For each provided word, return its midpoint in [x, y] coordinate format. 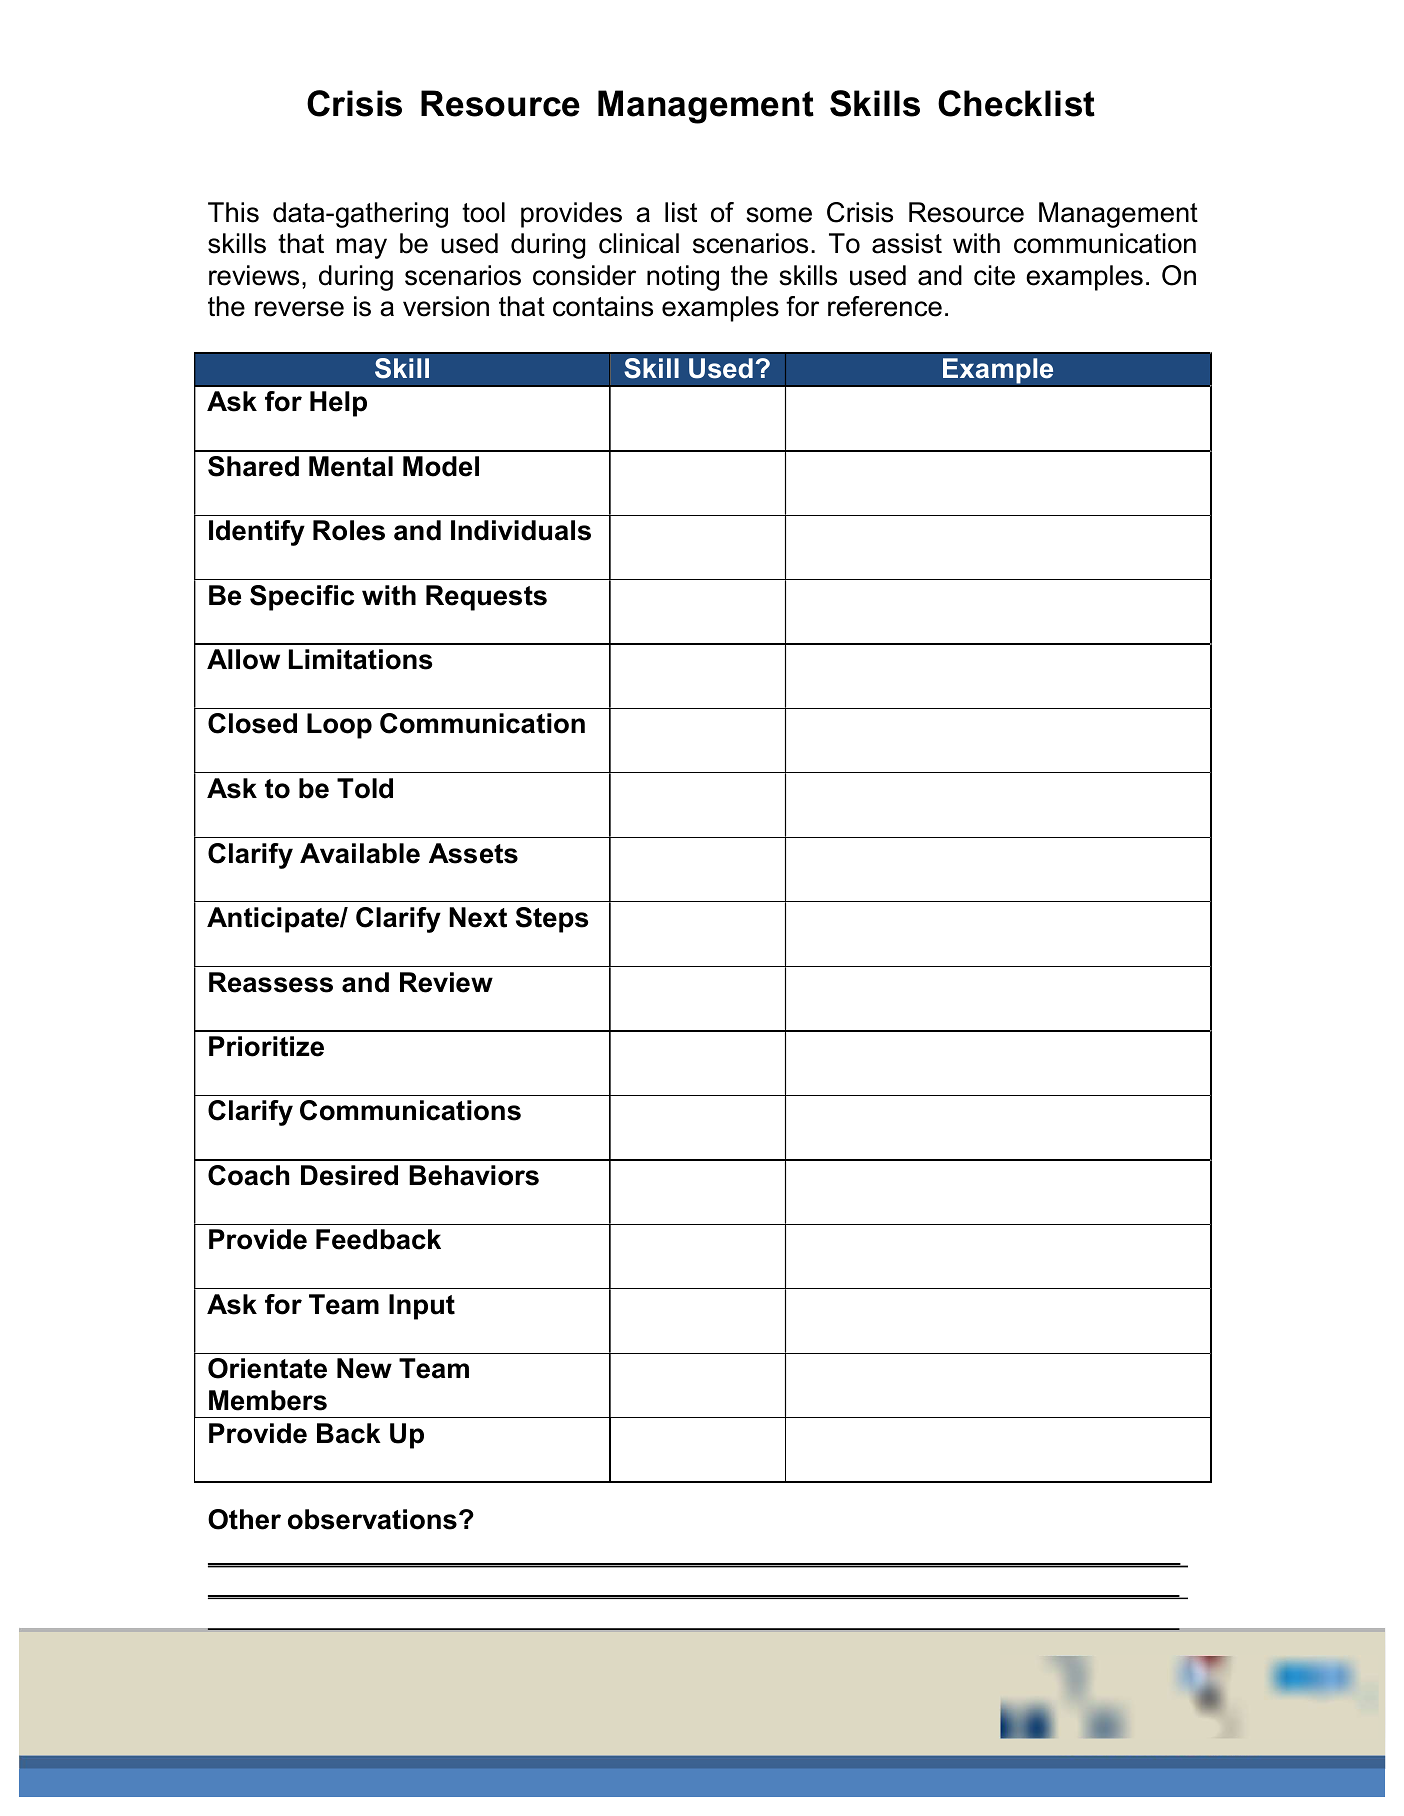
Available [360, 853]
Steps [552, 920]
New [364, 1368]
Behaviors [474, 1175]
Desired [349, 1175]
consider [584, 275]
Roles [349, 530]
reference [885, 306]
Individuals [521, 530]
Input [422, 1307]
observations [372, 1519]
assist [907, 243]
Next [478, 917]
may [362, 248]
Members [268, 1400]
